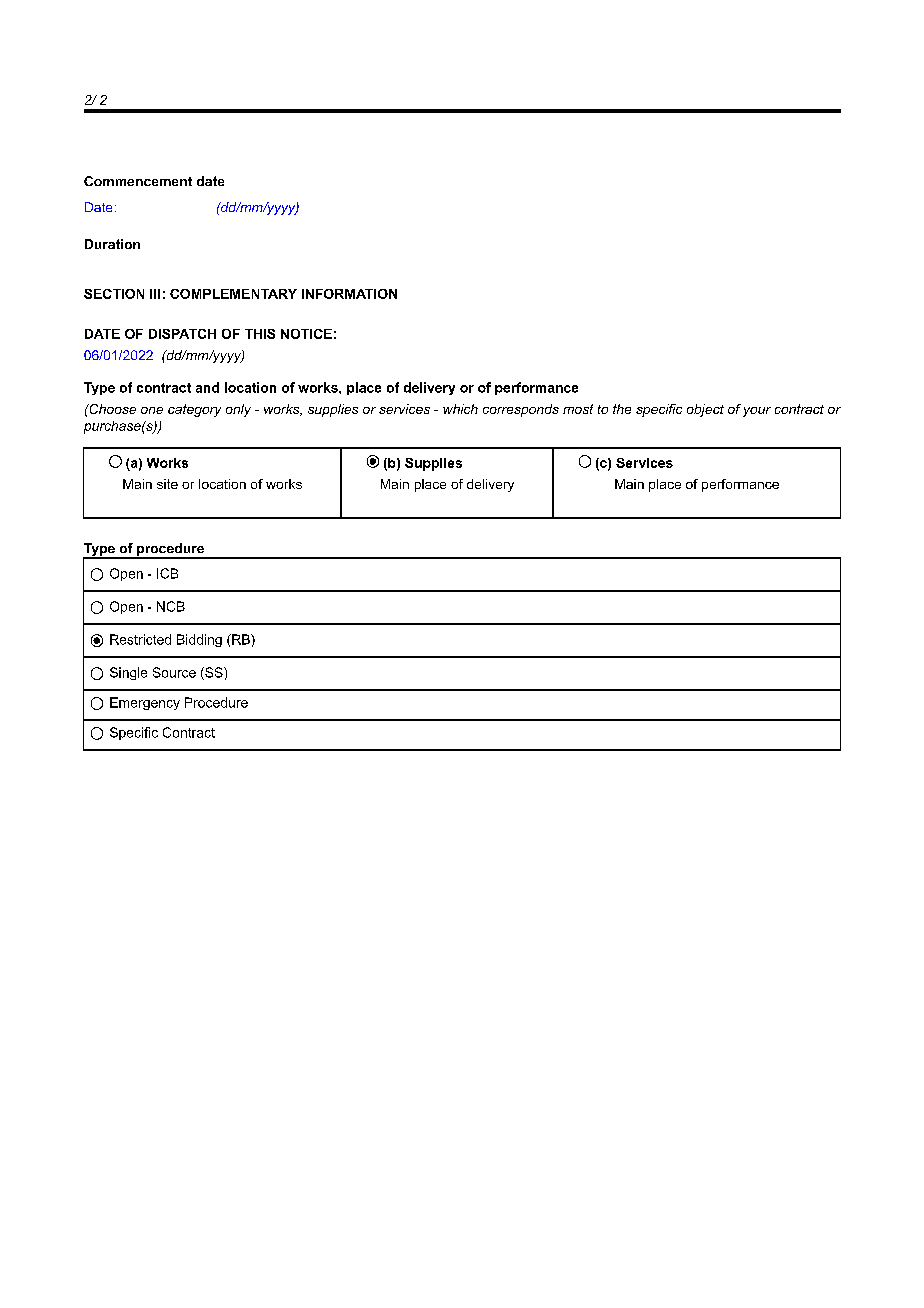  I want to click on INFORMATION, so click(349, 294).
